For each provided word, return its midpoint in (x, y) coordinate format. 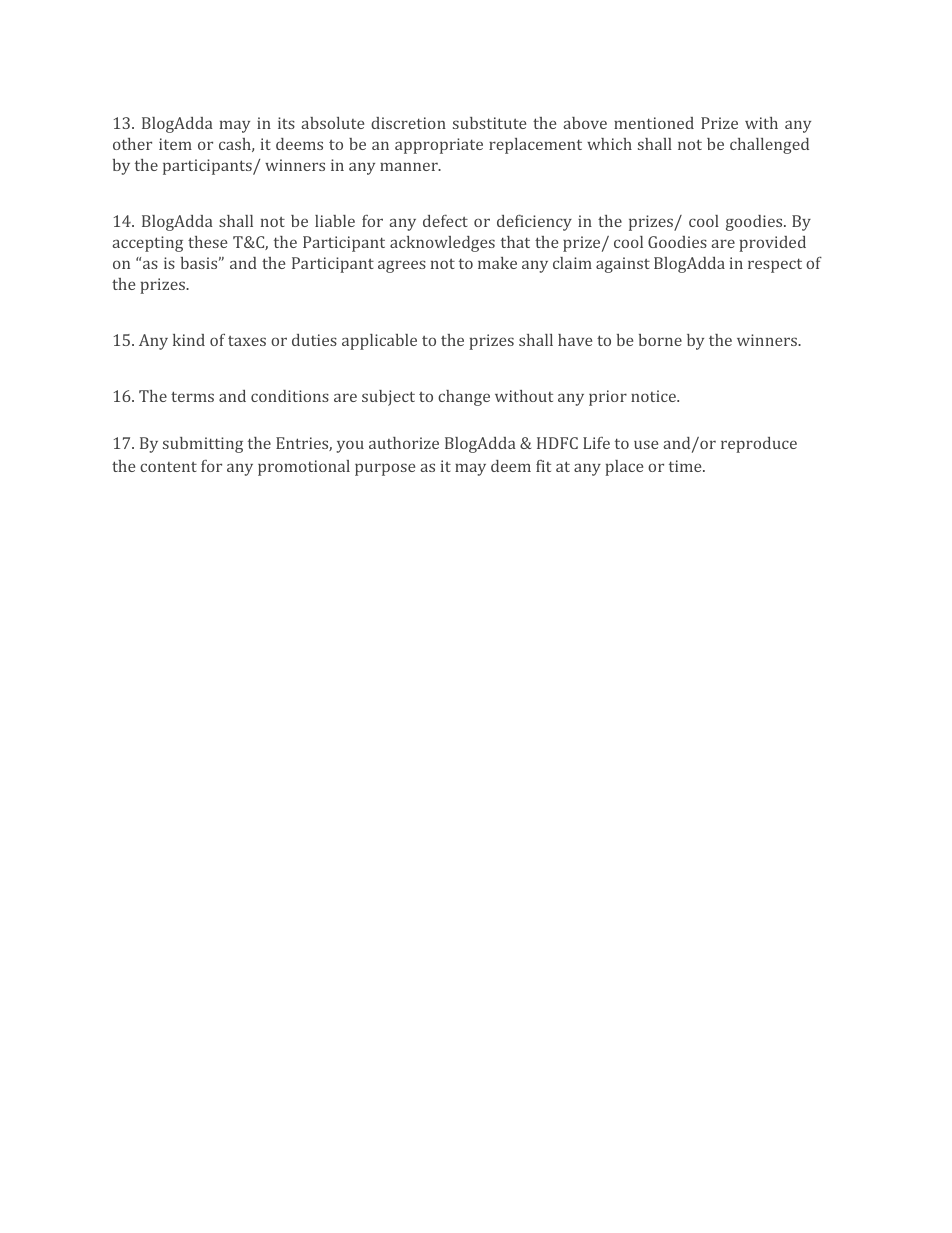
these (207, 242)
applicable (379, 342)
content (168, 467)
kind (189, 340)
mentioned (654, 123)
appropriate (439, 146)
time (686, 466)
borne (660, 340)
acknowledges (442, 244)
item (175, 144)
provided (772, 244)
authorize (404, 443)
